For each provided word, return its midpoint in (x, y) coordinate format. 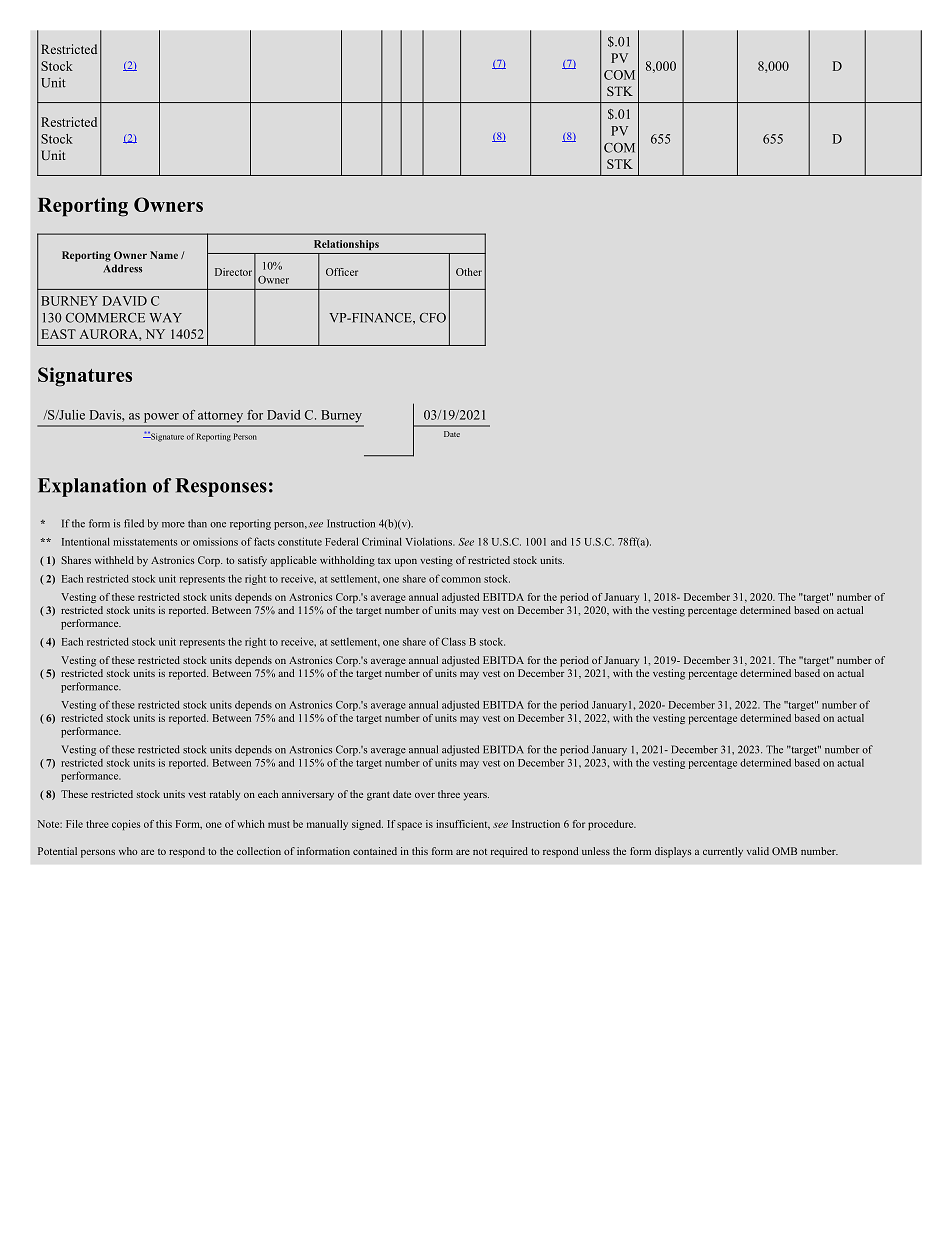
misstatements (145, 541)
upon (406, 563)
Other (469, 272)
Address (122, 268)
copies (126, 825)
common (461, 580)
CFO (433, 318)
